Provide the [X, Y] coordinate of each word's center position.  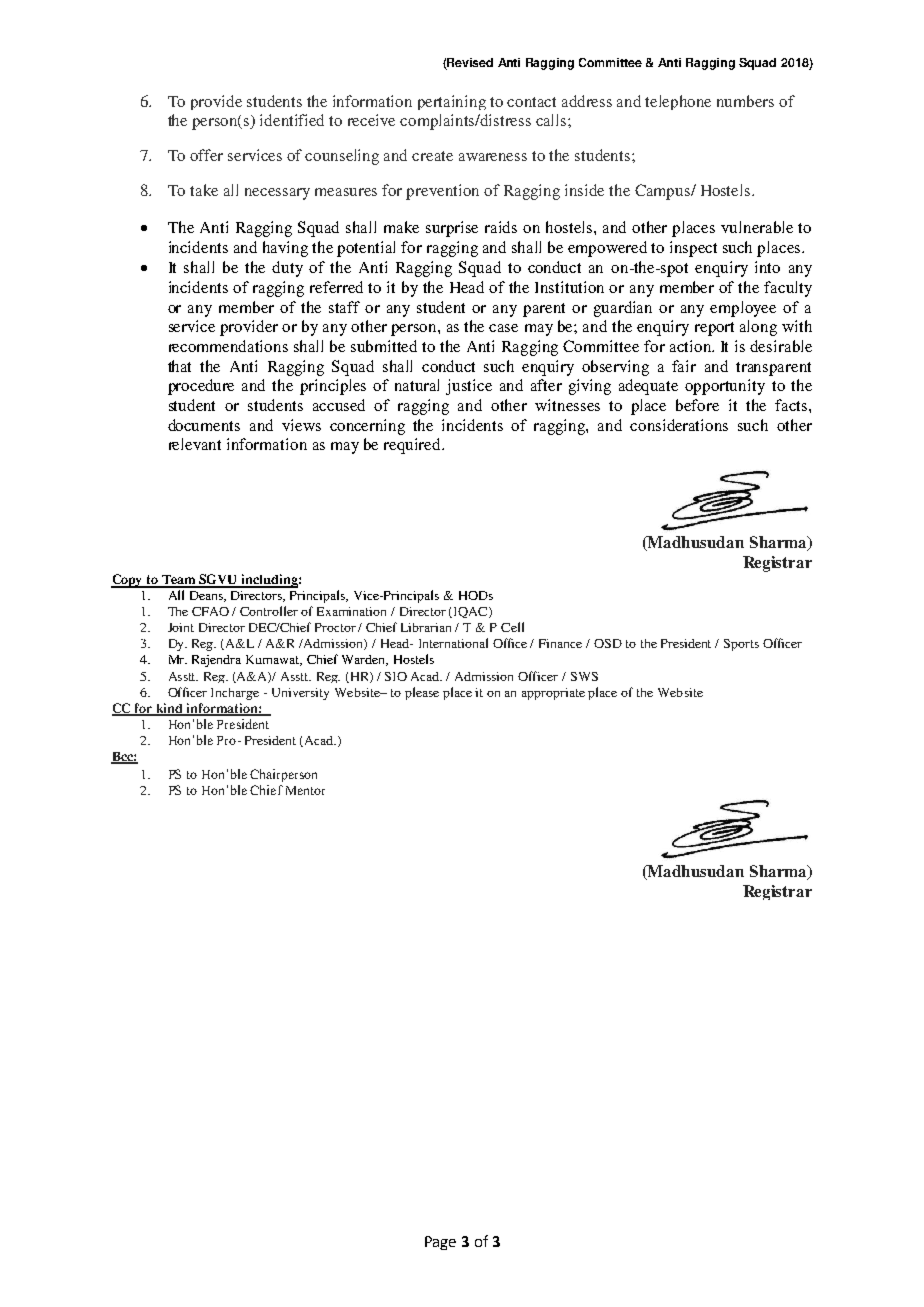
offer [206, 155]
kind [170, 709]
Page [440, 1243]
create [432, 156]
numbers [745, 101]
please [422, 693]
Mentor [305, 790]
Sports [741, 645]
